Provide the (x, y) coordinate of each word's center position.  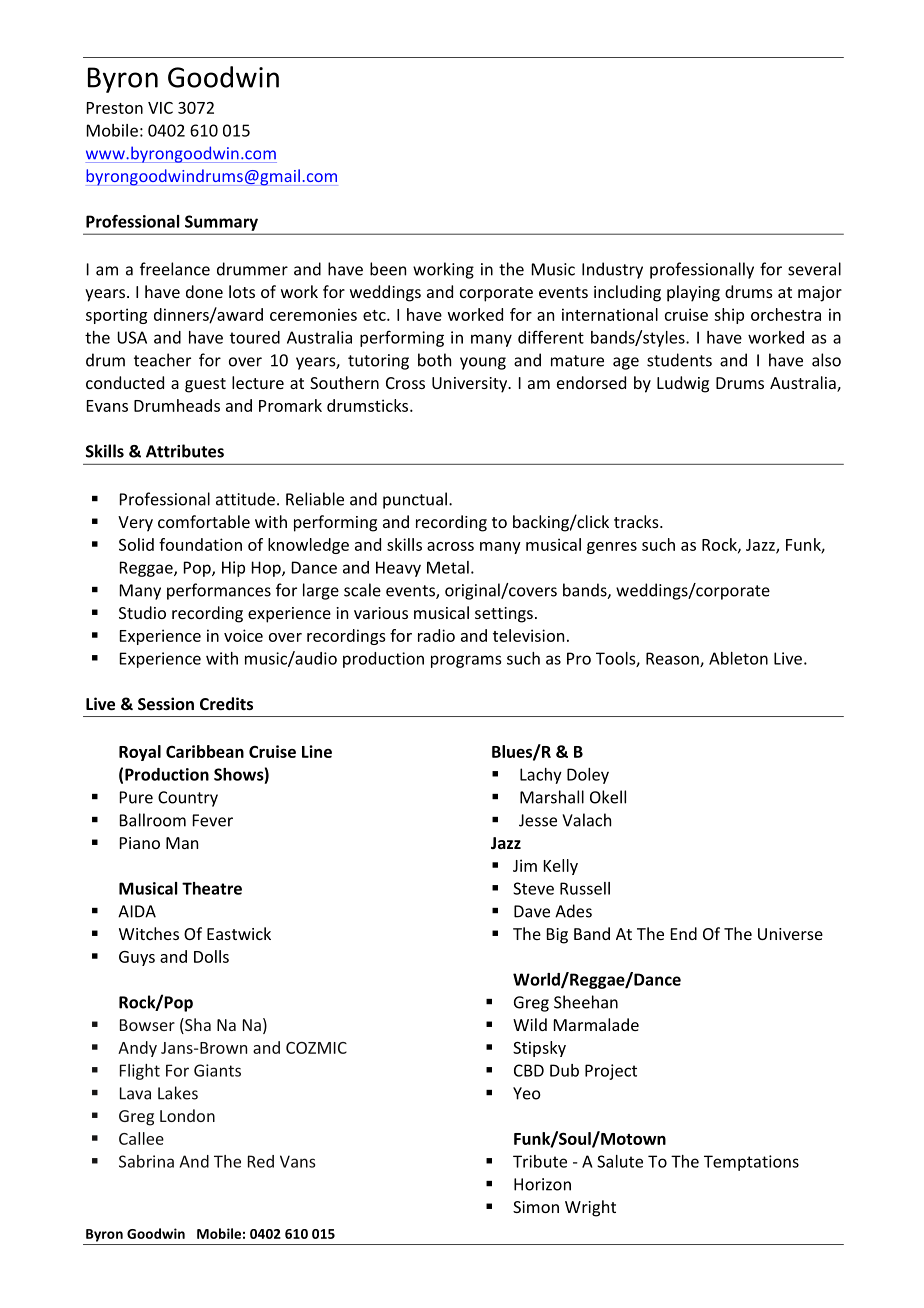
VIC (160, 108)
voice (243, 635)
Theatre (212, 888)
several (814, 269)
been (388, 269)
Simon (536, 1207)
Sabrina (146, 1161)
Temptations (751, 1163)
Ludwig (683, 384)
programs (466, 661)
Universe (790, 934)
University (470, 385)
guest (205, 385)
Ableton (738, 658)
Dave (532, 911)
